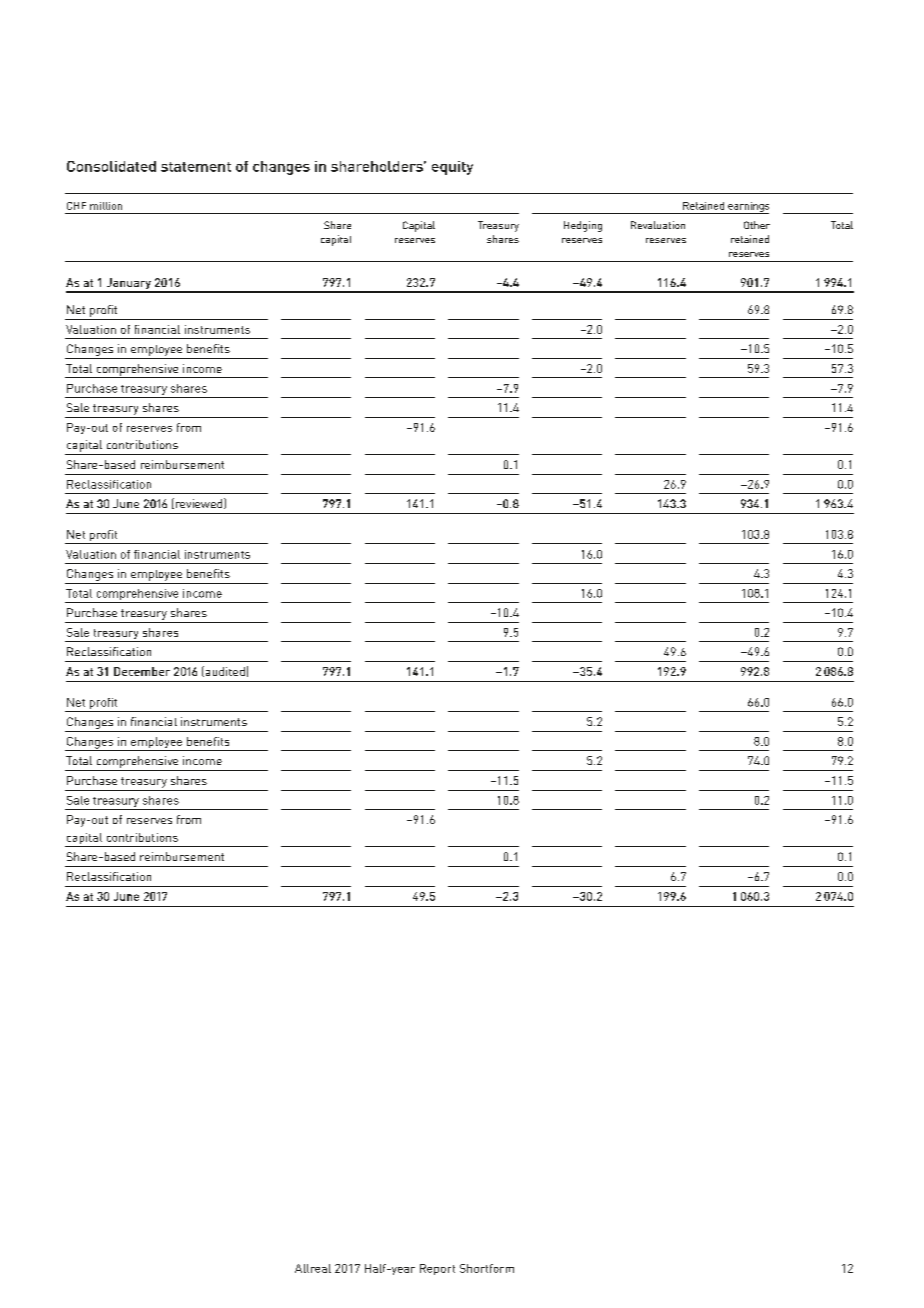 The width and height of the image is (924, 1308). Describe the element at coordinates (106, 206) in the image. I see `million` at that location.
